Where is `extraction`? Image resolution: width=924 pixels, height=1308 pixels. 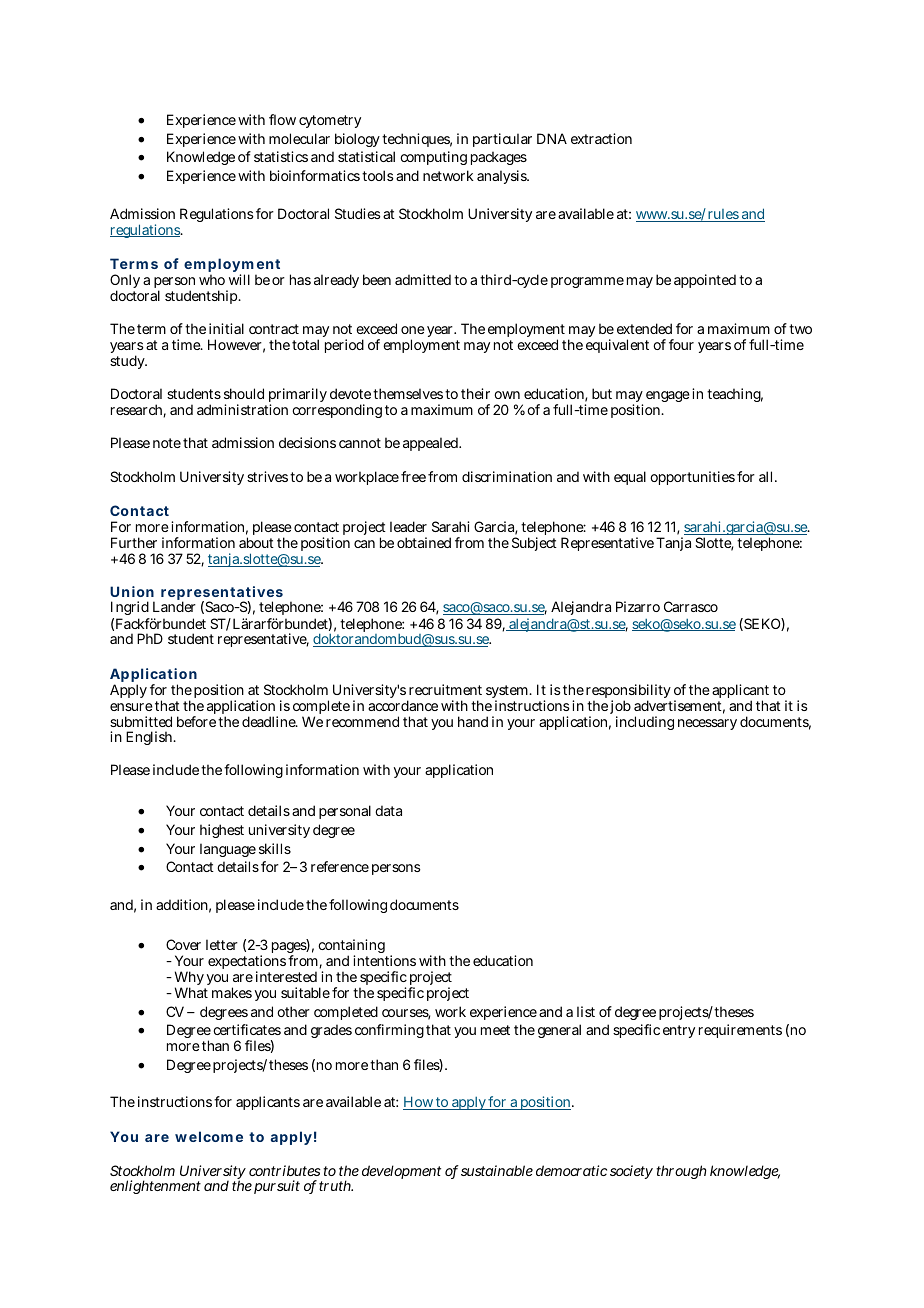 extraction is located at coordinates (601, 138).
